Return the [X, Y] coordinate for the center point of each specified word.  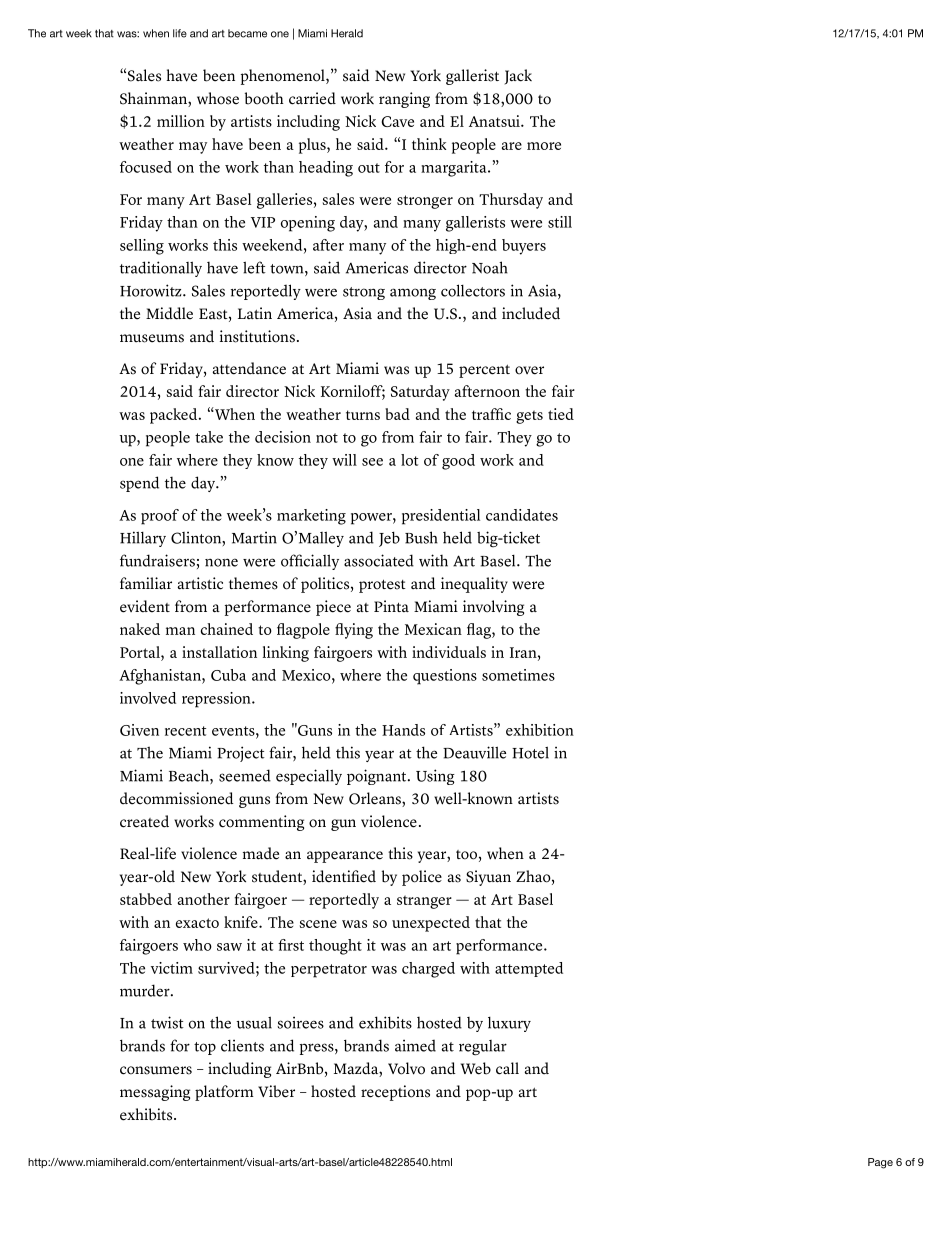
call [507, 1068]
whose [218, 98]
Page [880, 1163]
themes [253, 583]
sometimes [518, 675]
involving [493, 608]
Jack [518, 77]
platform [224, 1093]
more [544, 146]
